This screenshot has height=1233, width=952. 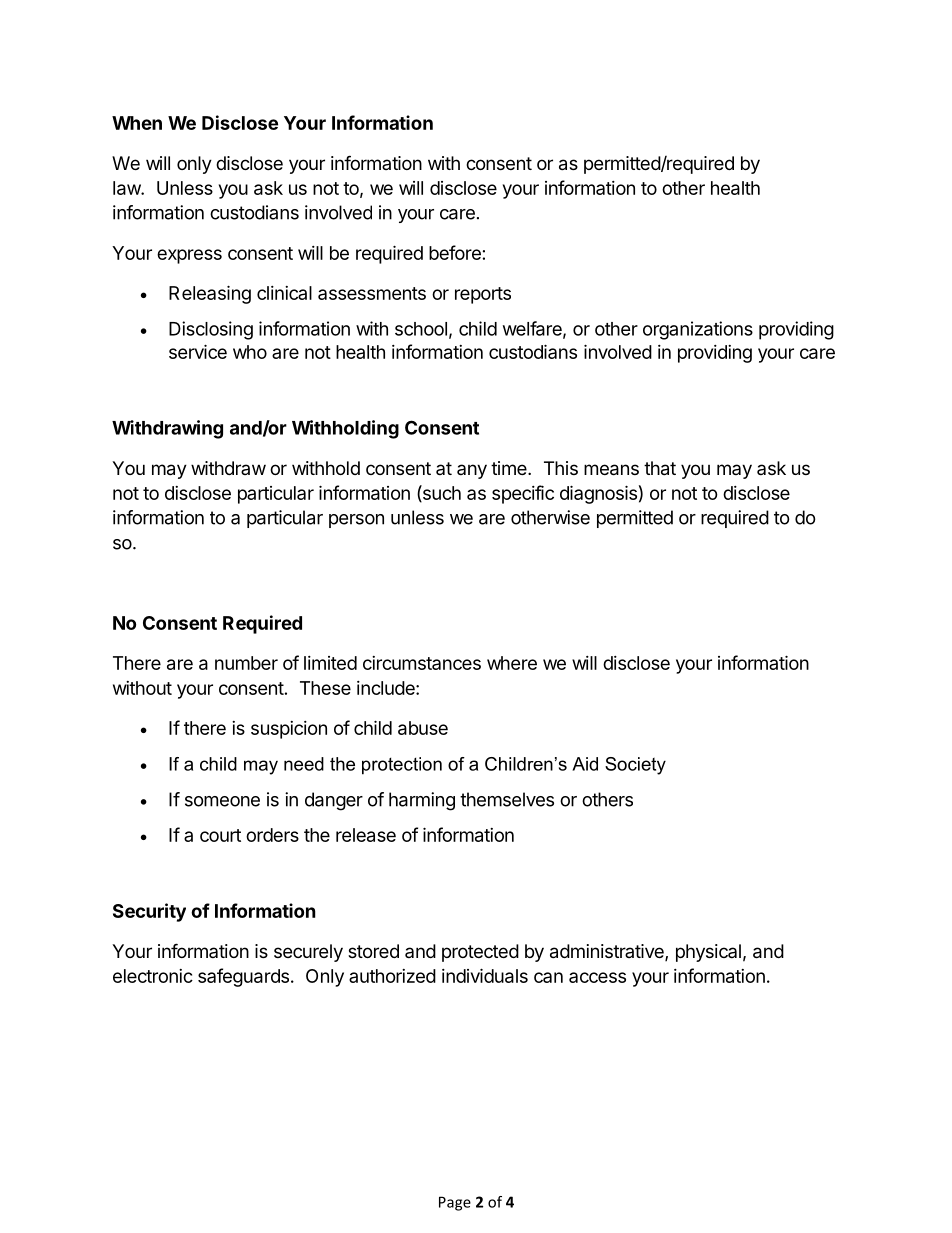 I want to click on Society, so click(x=635, y=766).
